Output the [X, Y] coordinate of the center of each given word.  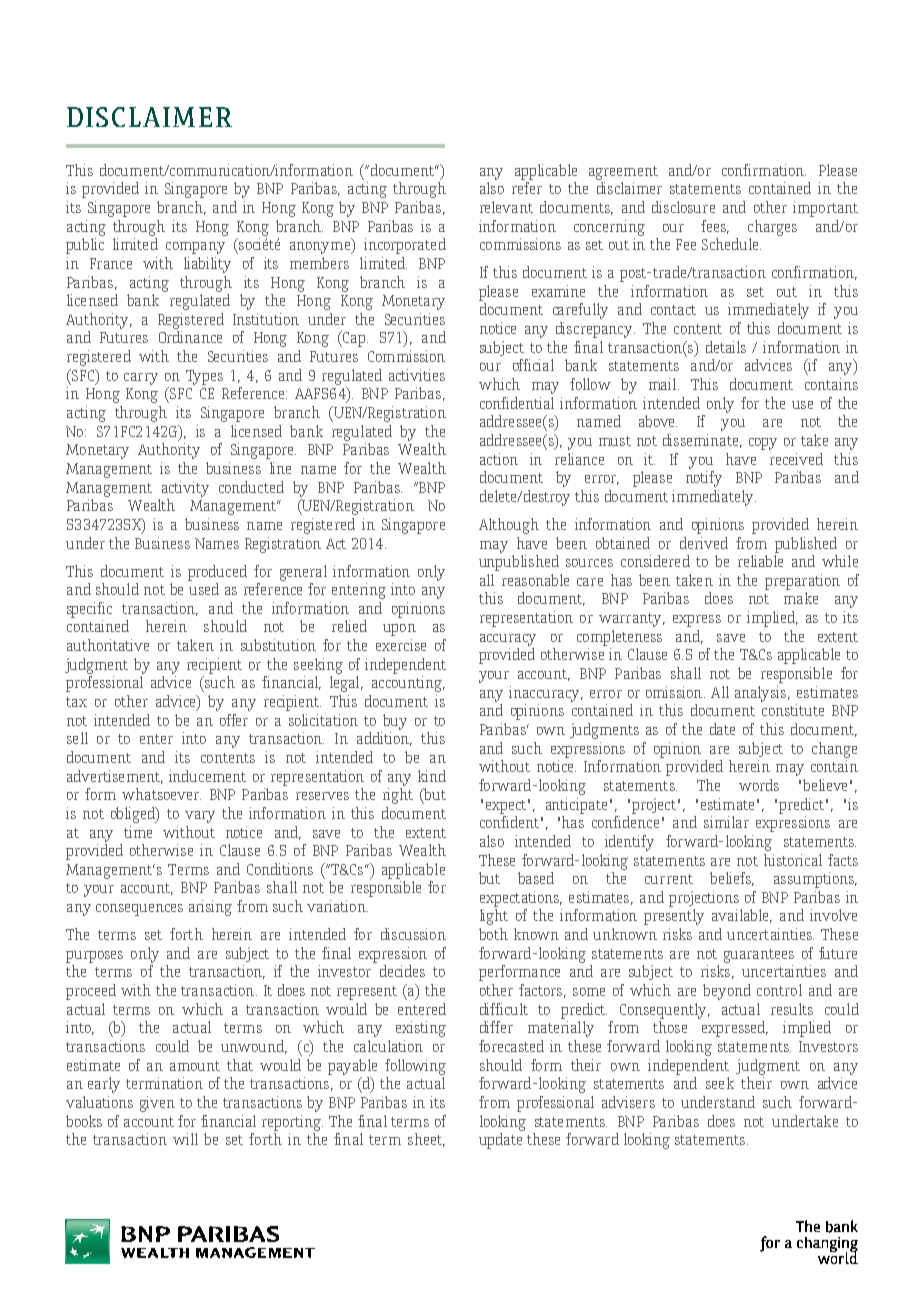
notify [704, 479]
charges [772, 228]
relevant [506, 207]
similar [726, 822]
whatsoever [161, 794]
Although [509, 526]
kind [432, 776]
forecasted [511, 1046]
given [157, 1104]
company [195, 248]
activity [185, 489]
